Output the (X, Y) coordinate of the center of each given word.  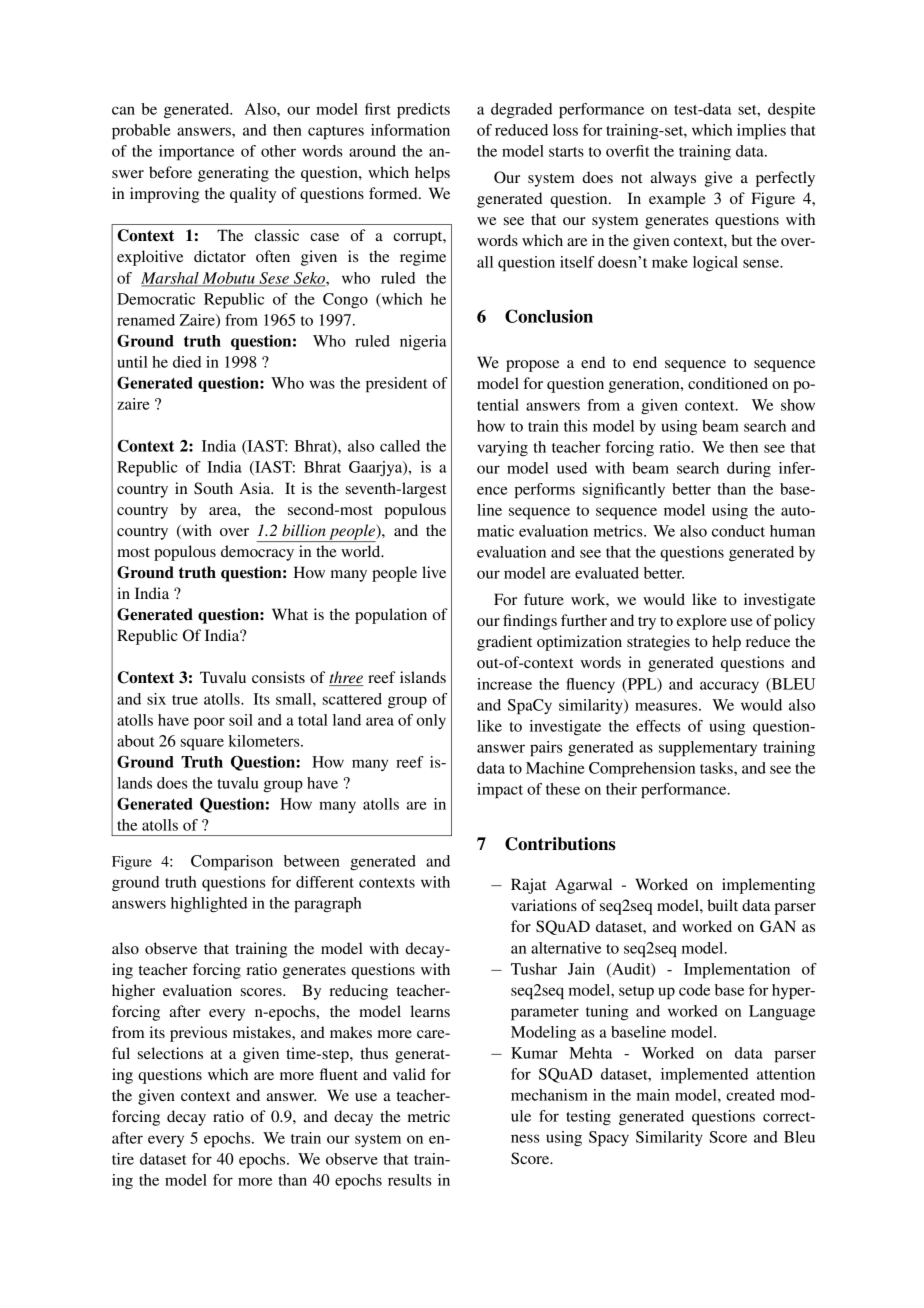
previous (198, 1034)
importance (196, 153)
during (749, 469)
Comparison (232, 863)
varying (502, 448)
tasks (717, 768)
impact (500, 791)
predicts (423, 111)
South (213, 488)
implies (761, 132)
